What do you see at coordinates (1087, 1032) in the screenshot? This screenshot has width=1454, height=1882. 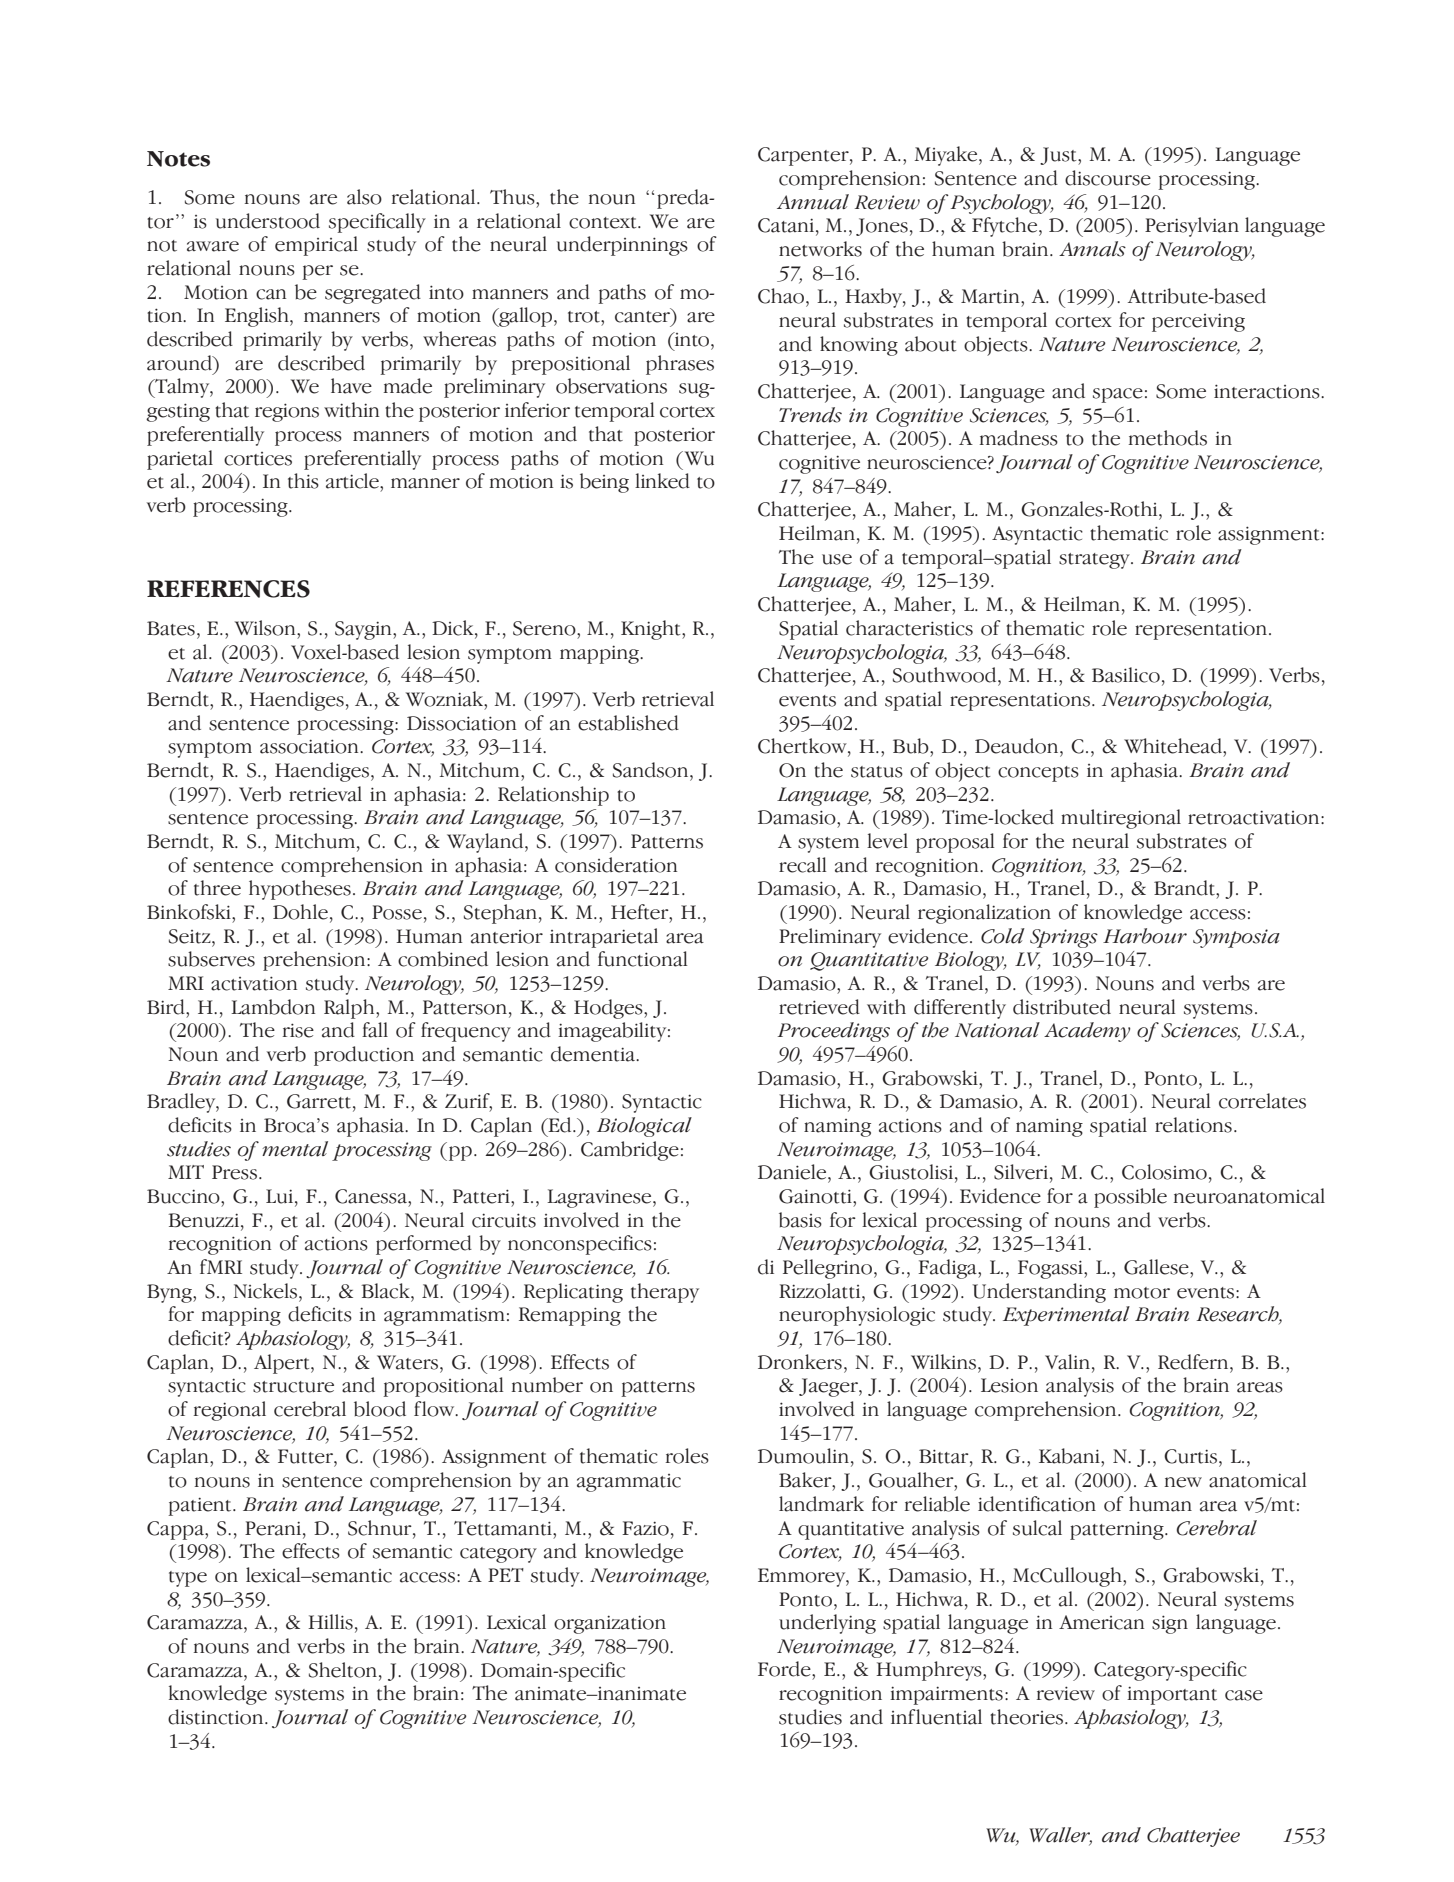 I see `Academy` at bounding box center [1087, 1032].
